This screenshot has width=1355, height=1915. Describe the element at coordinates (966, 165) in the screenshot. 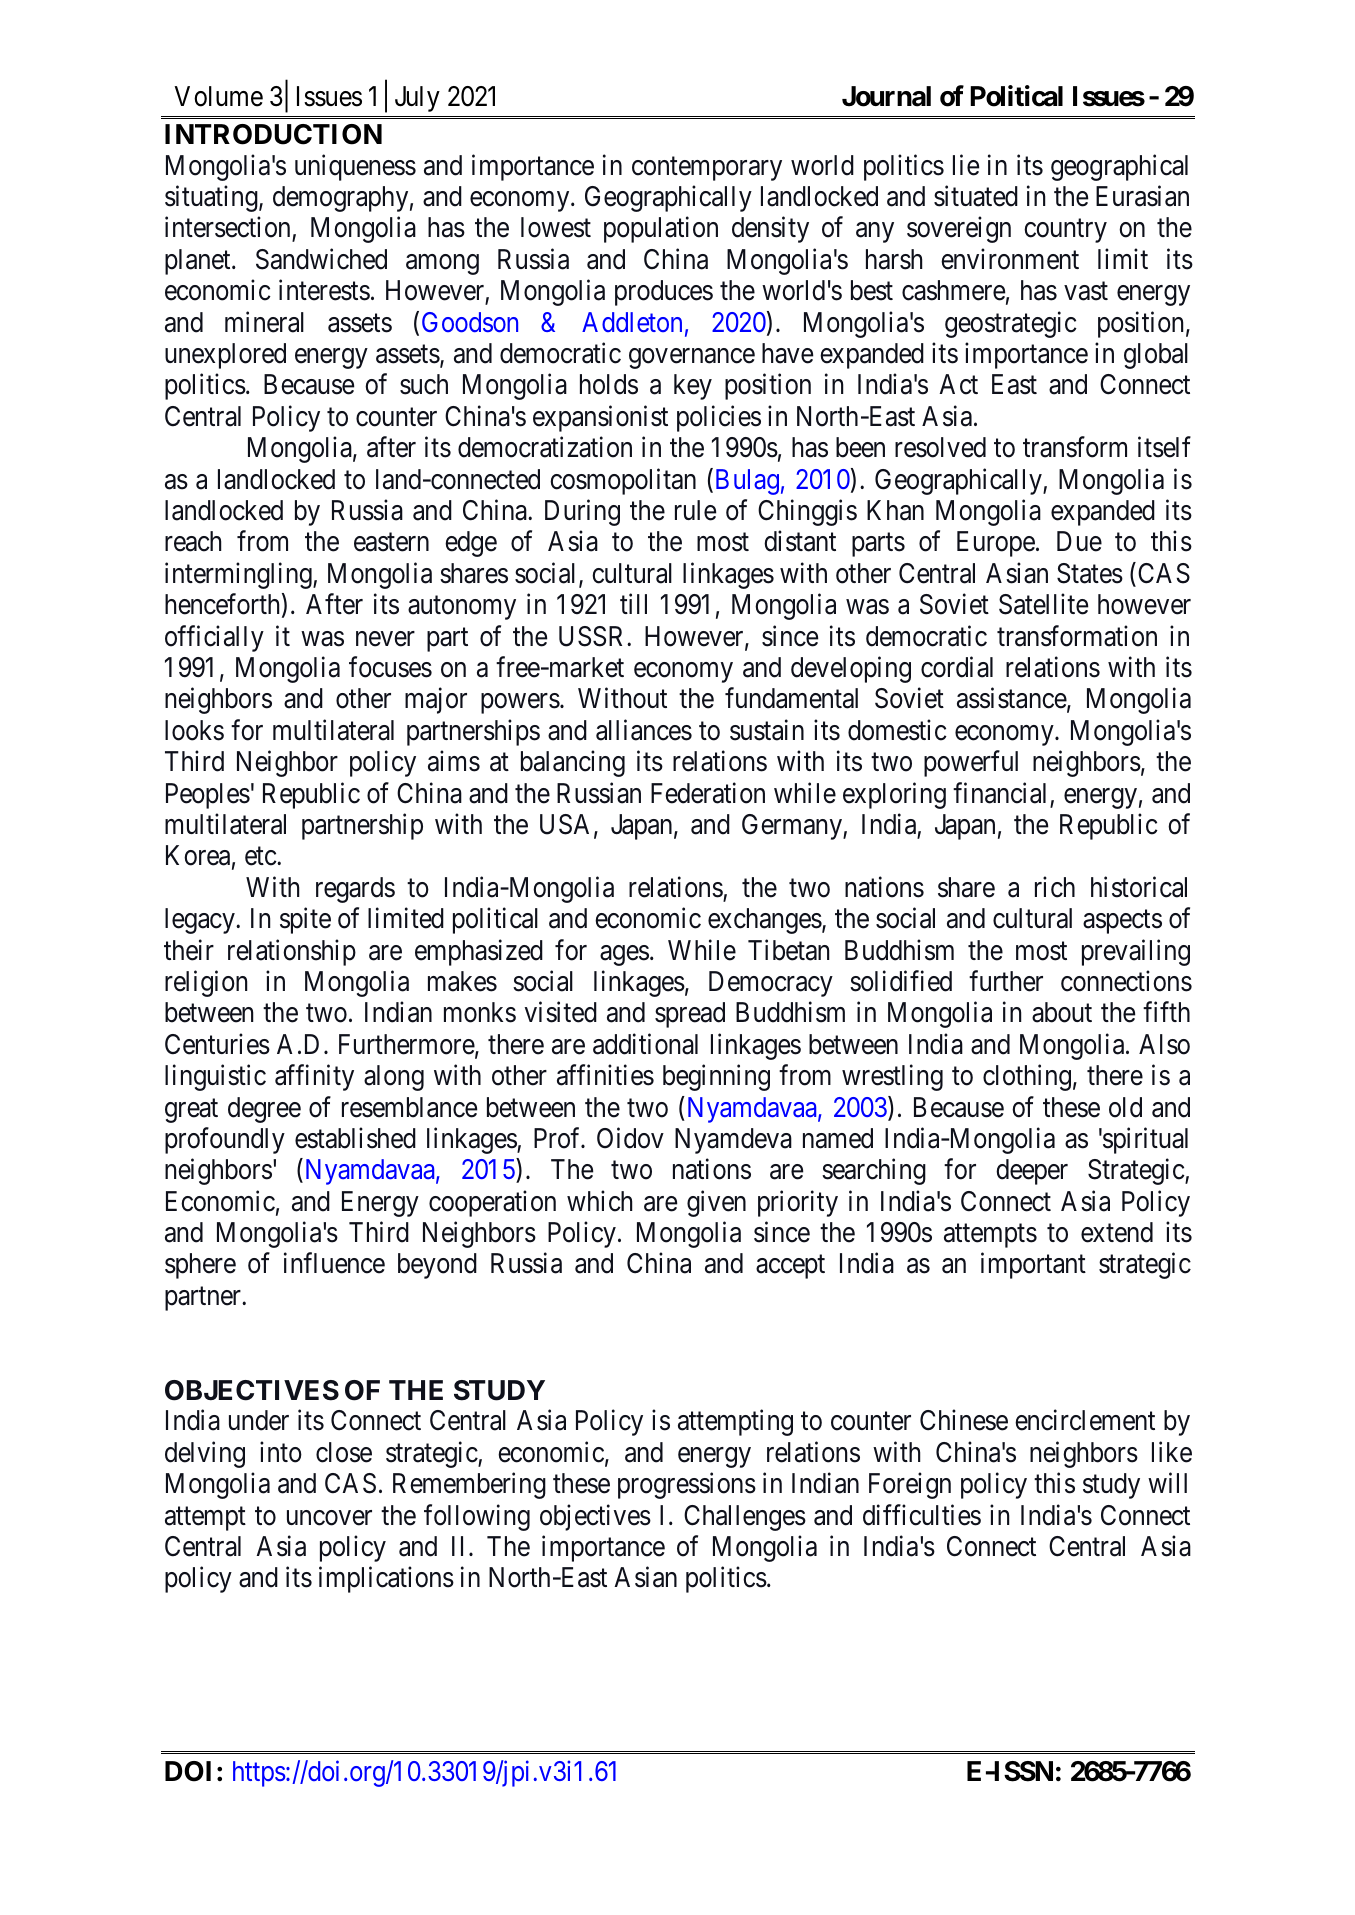

I see `lie` at that location.
